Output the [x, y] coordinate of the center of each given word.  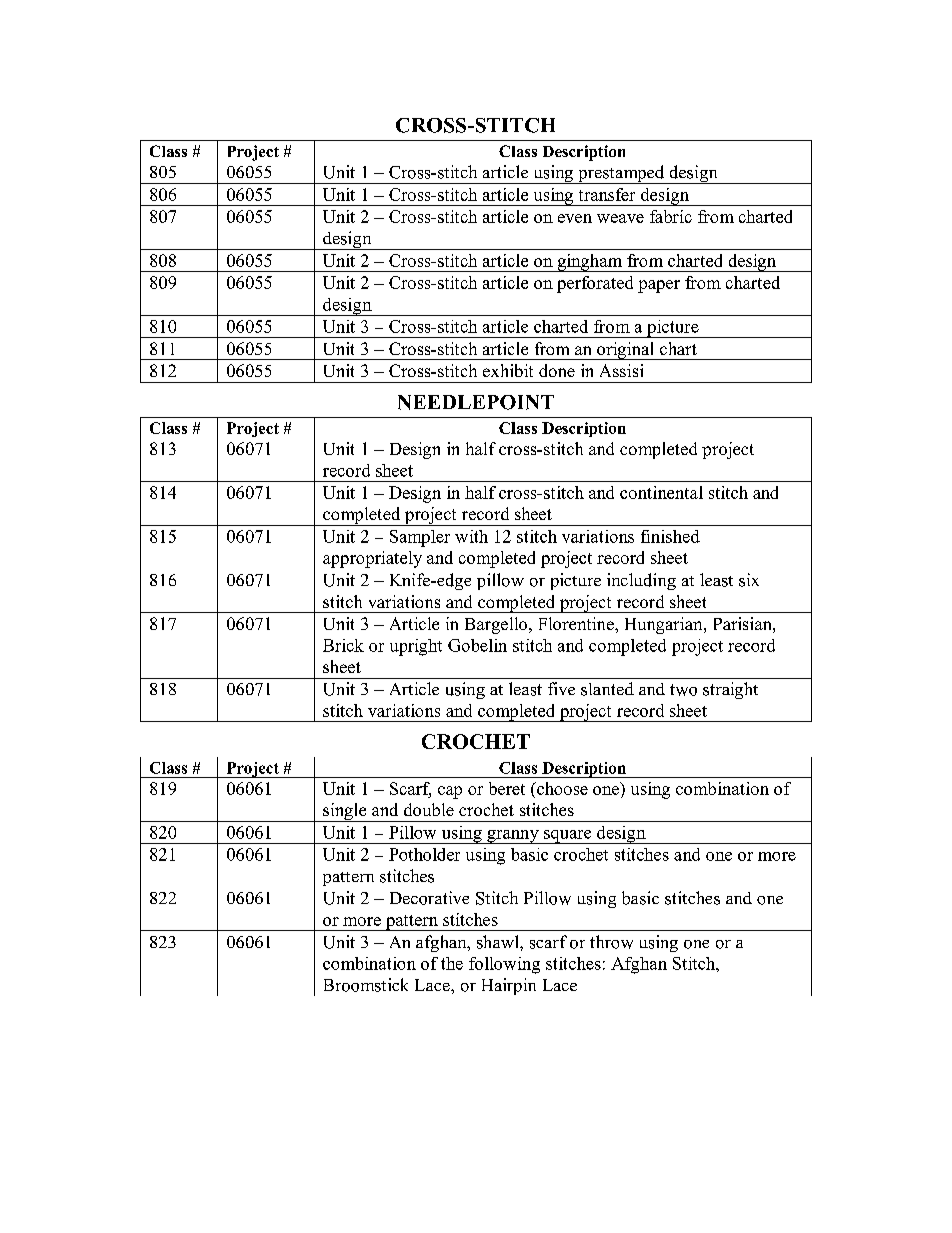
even [575, 218]
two [683, 690]
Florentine [577, 623]
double [429, 809]
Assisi [621, 370]
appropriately [372, 559]
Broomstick [366, 985]
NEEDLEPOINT [476, 402]
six [749, 580]
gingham [590, 263]
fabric [671, 216]
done [557, 370]
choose [561, 788]
